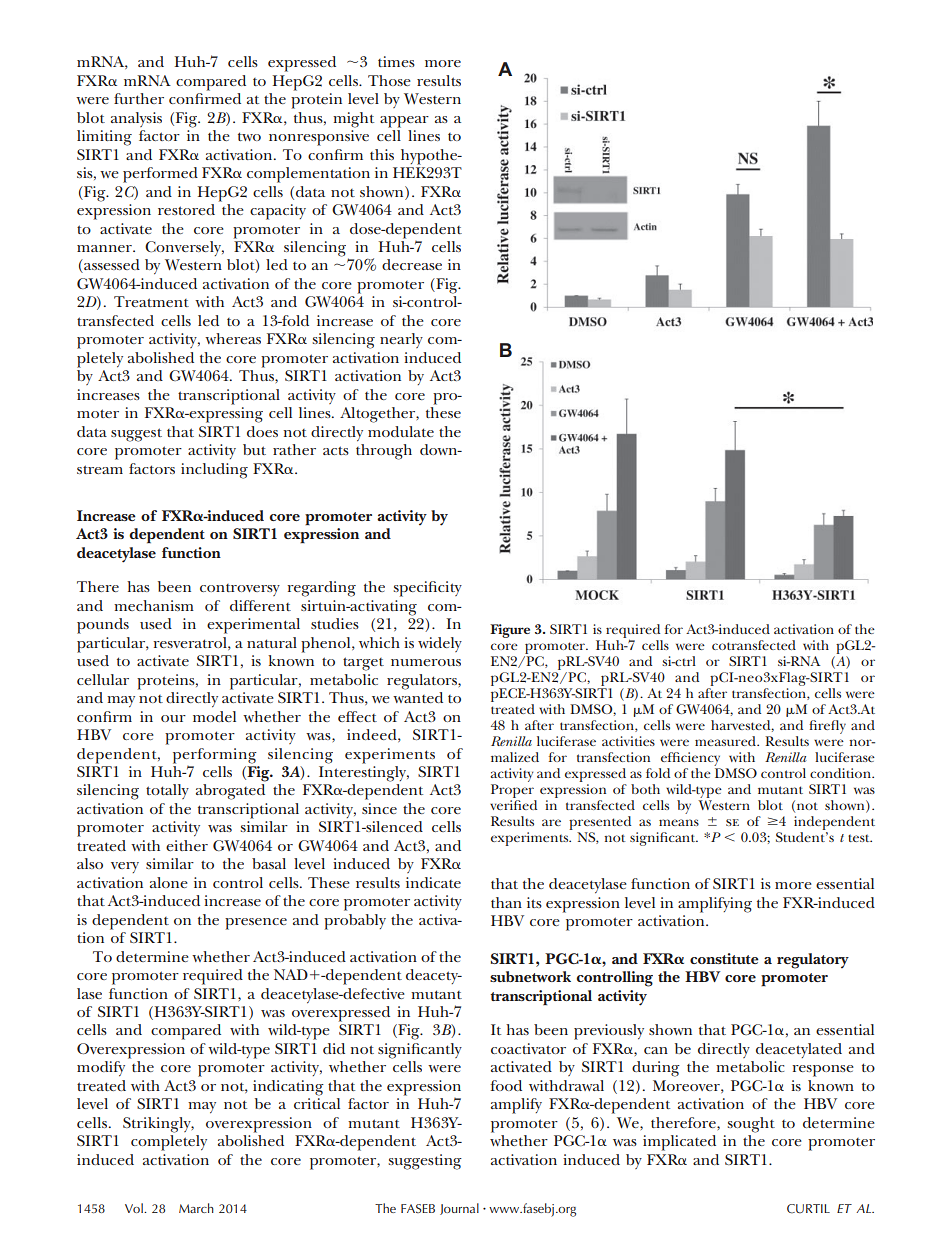 The width and height of the screenshot is (952, 1256). I want to click on further, so click(139, 98).
